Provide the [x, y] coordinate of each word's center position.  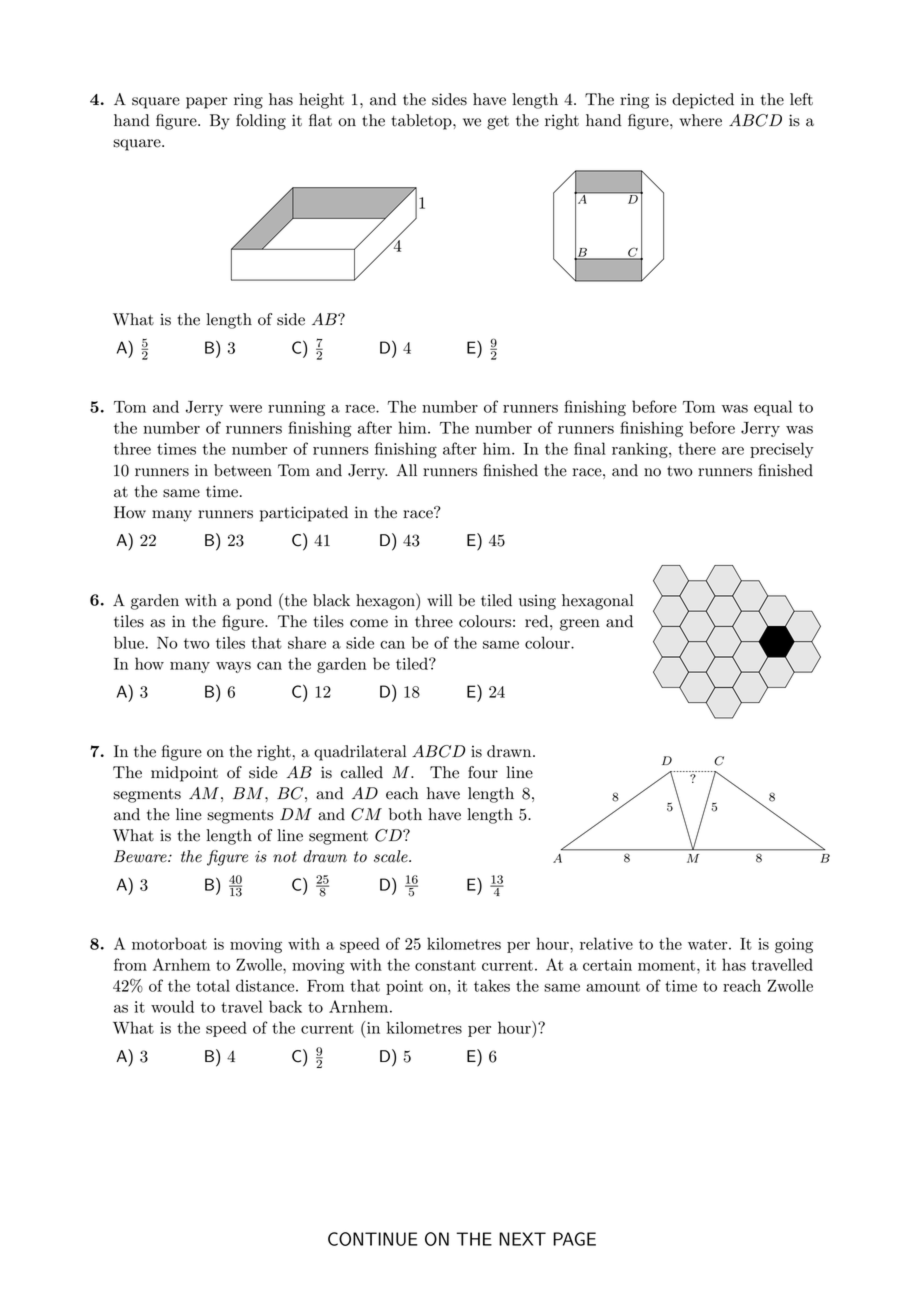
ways [233, 667]
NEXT [522, 1239]
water [709, 944]
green [580, 625]
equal [773, 408]
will [439, 600]
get [498, 123]
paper [207, 103]
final [590, 448]
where [701, 120]
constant [445, 965]
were [245, 409]
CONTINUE [373, 1239]
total [213, 985]
